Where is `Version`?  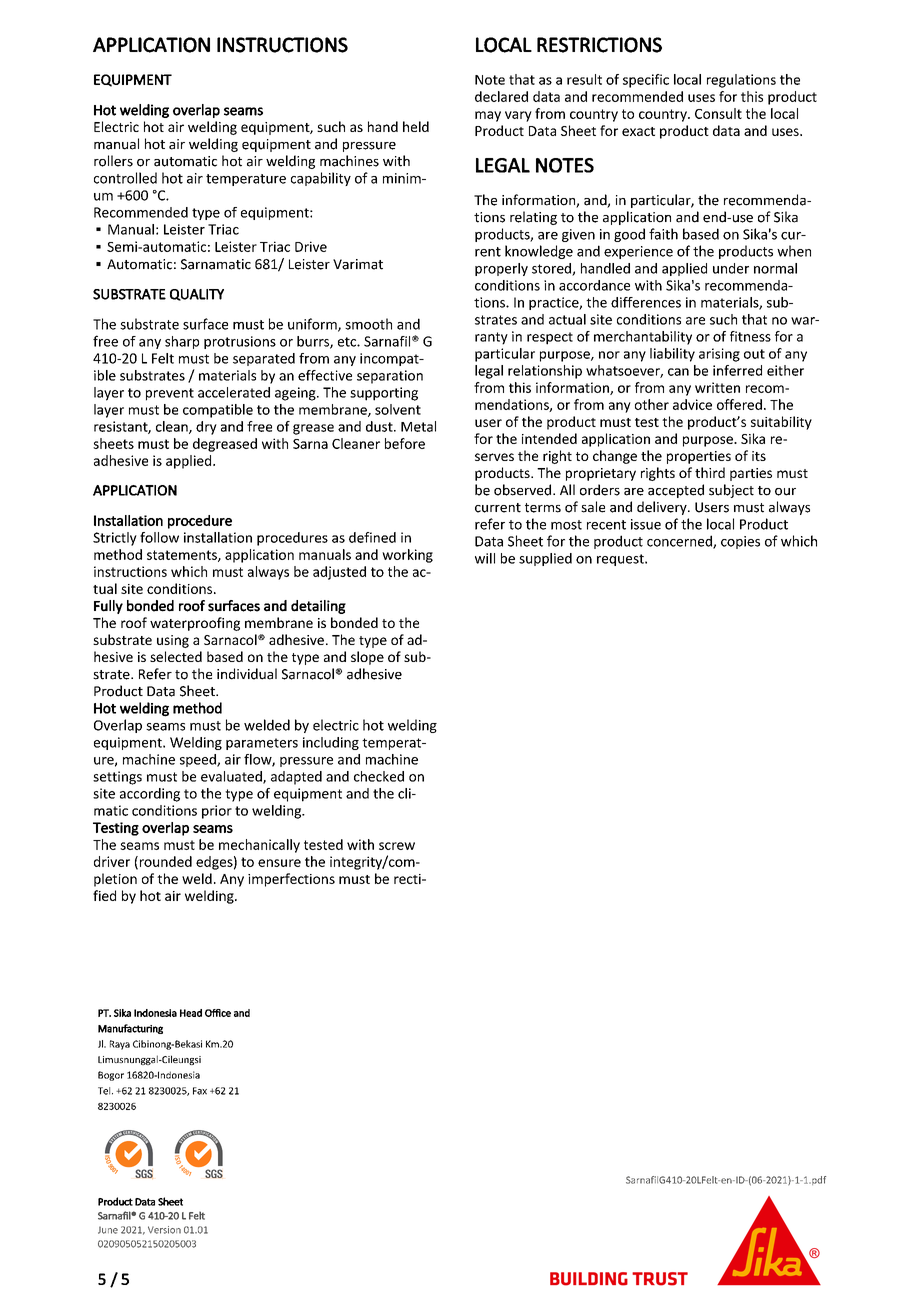 Version is located at coordinates (164, 1230).
